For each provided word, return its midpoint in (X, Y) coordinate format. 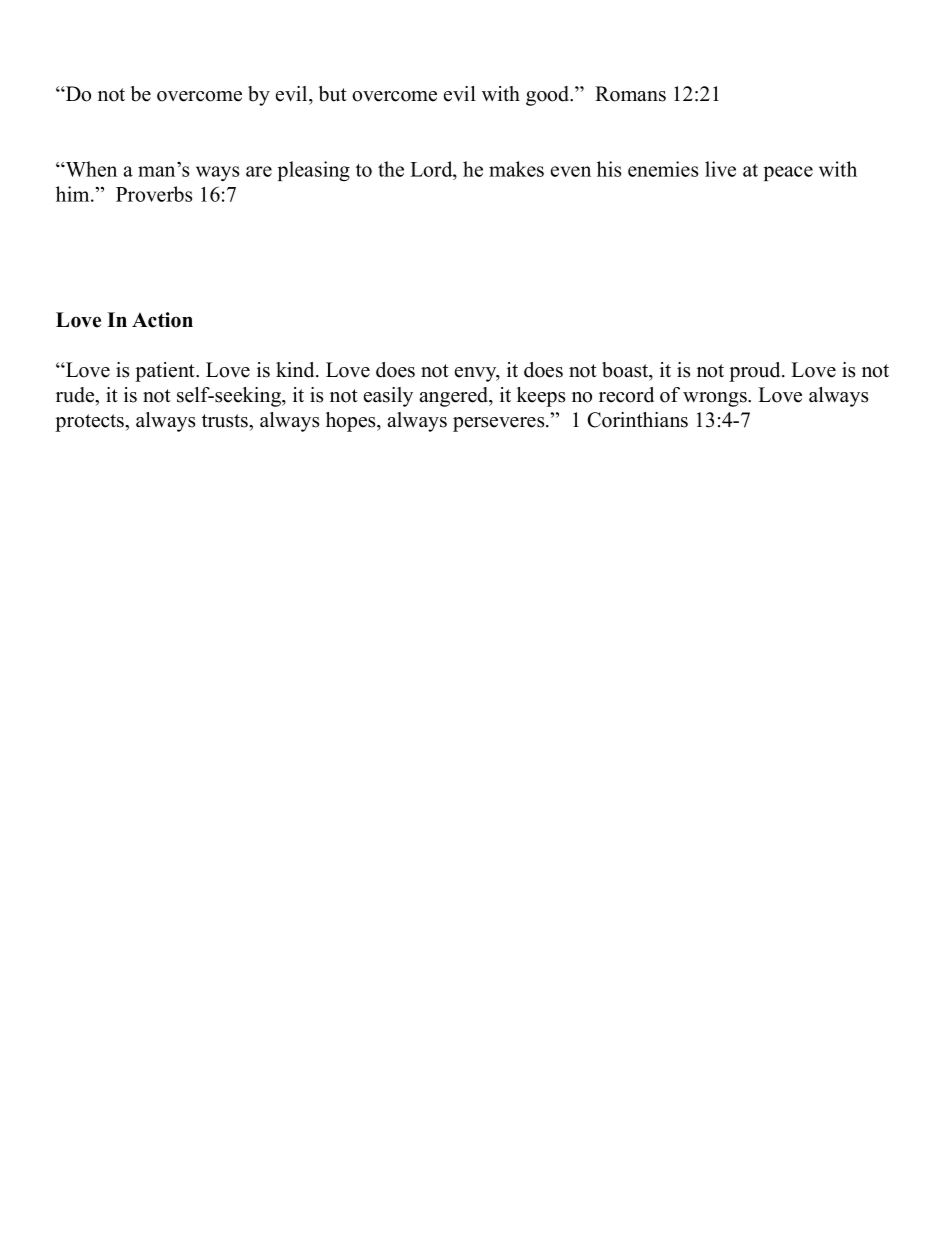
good (549, 96)
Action (162, 320)
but (333, 94)
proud (756, 372)
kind (296, 370)
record (626, 395)
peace (788, 173)
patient (166, 372)
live (720, 169)
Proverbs (154, 194)
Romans (630, 94)
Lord (432, 169)
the (391, 169)
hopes (352, 422)
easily (388, 397)
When (90, 169)
